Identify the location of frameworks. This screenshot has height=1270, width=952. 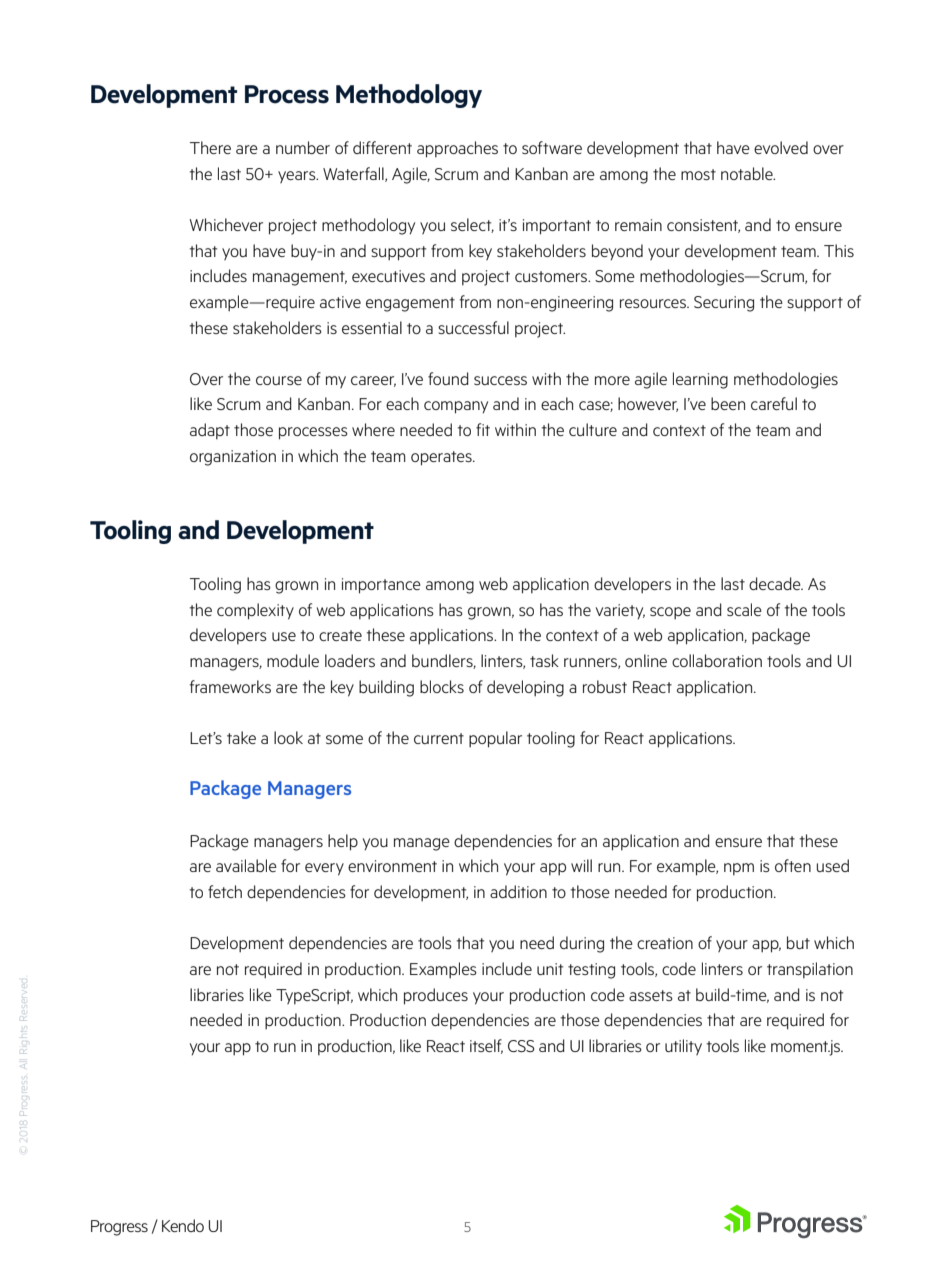
(230, 686).
